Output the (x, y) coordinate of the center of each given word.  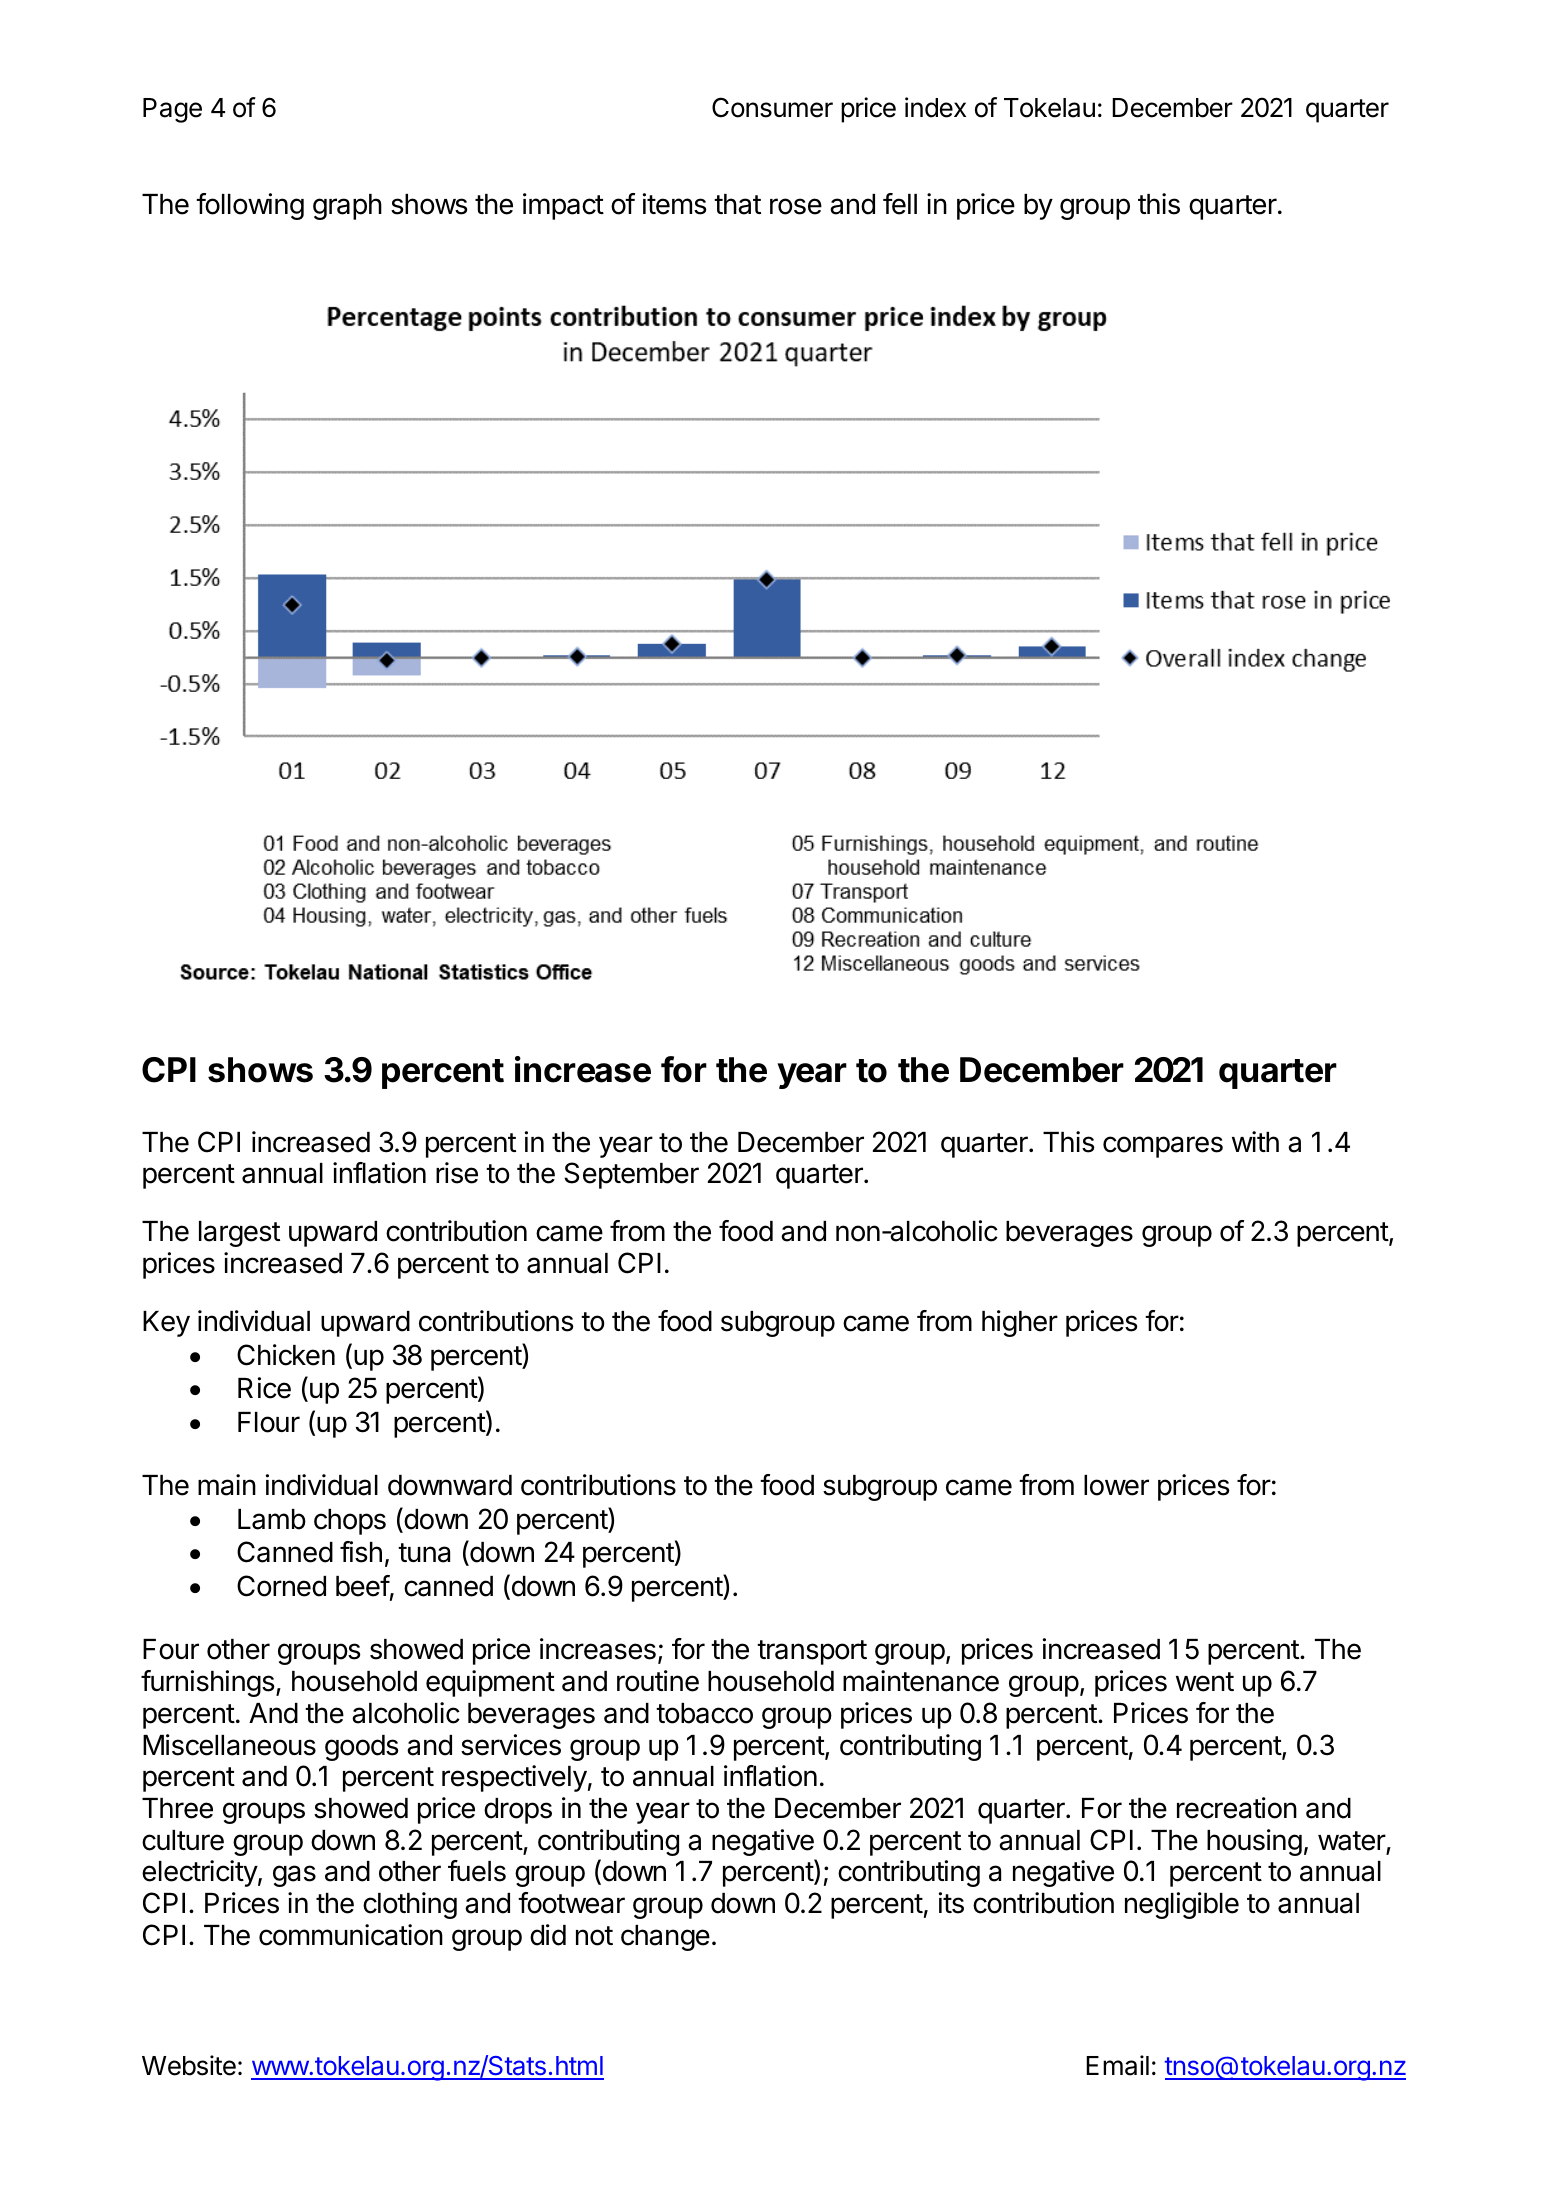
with (1255, 1141)
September (631, 1175)
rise (457, 1173)
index (935, 107)
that (737, 204)
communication (351, 1935)
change (665, 1938)
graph (347, 207)
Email (1117, 2065)
